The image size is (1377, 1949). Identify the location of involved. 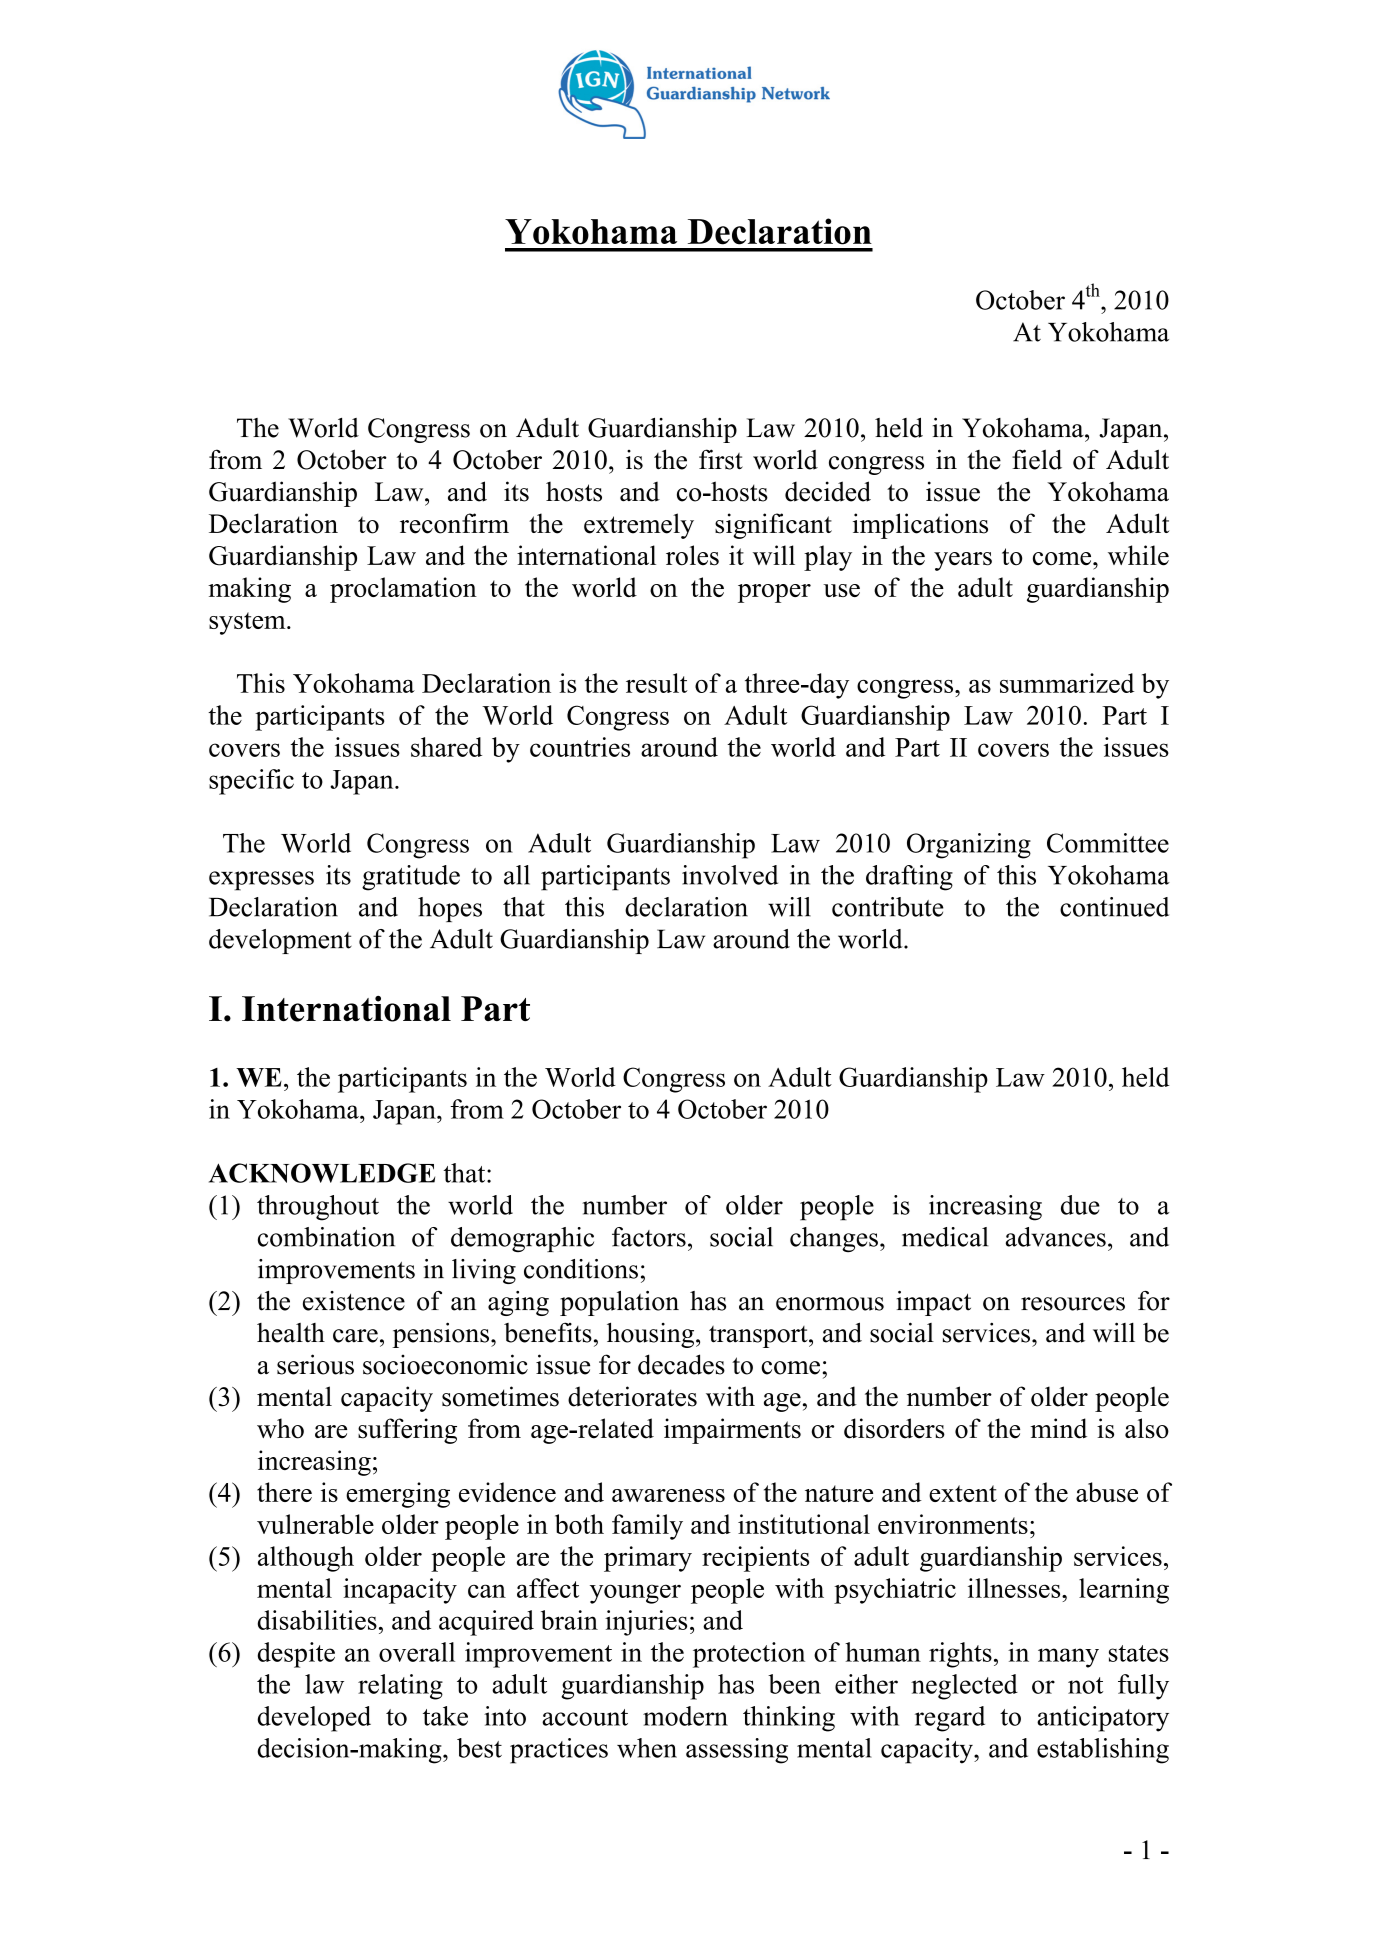
(730, 875).
